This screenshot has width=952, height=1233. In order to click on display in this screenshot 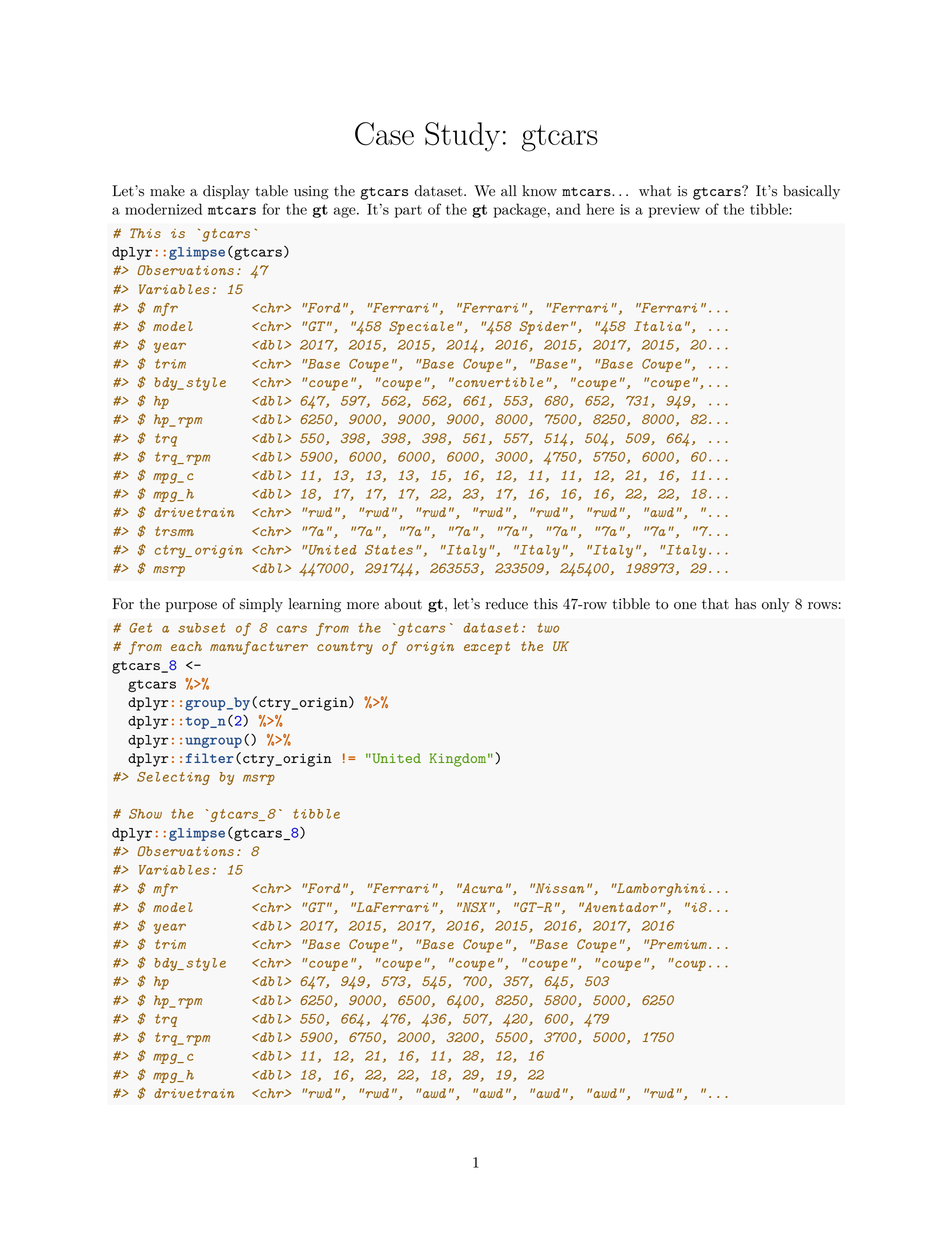, I will do `click(226, 192)`.
